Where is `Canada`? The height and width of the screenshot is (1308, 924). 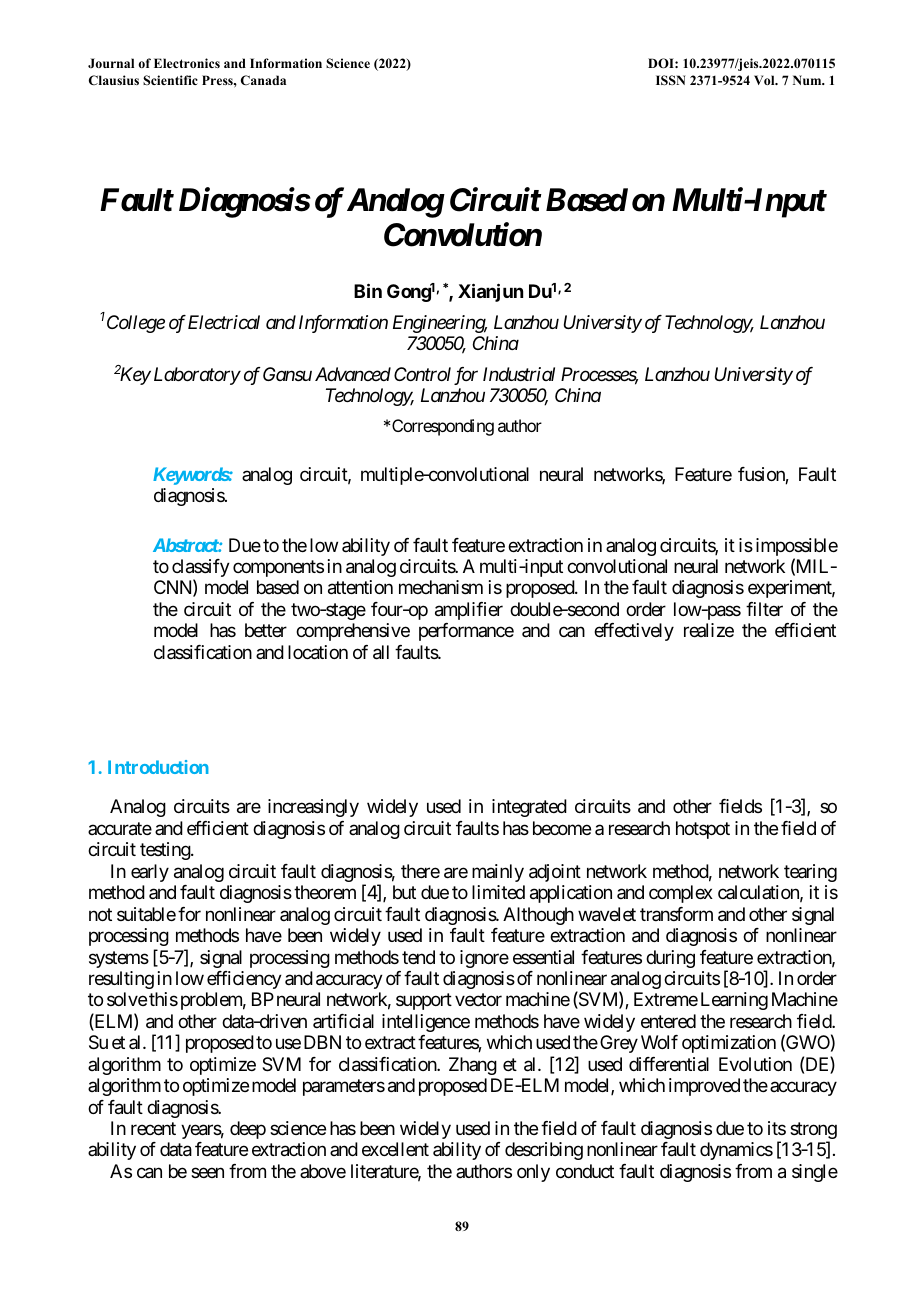
Canada is located at coordinates (263, 80).
